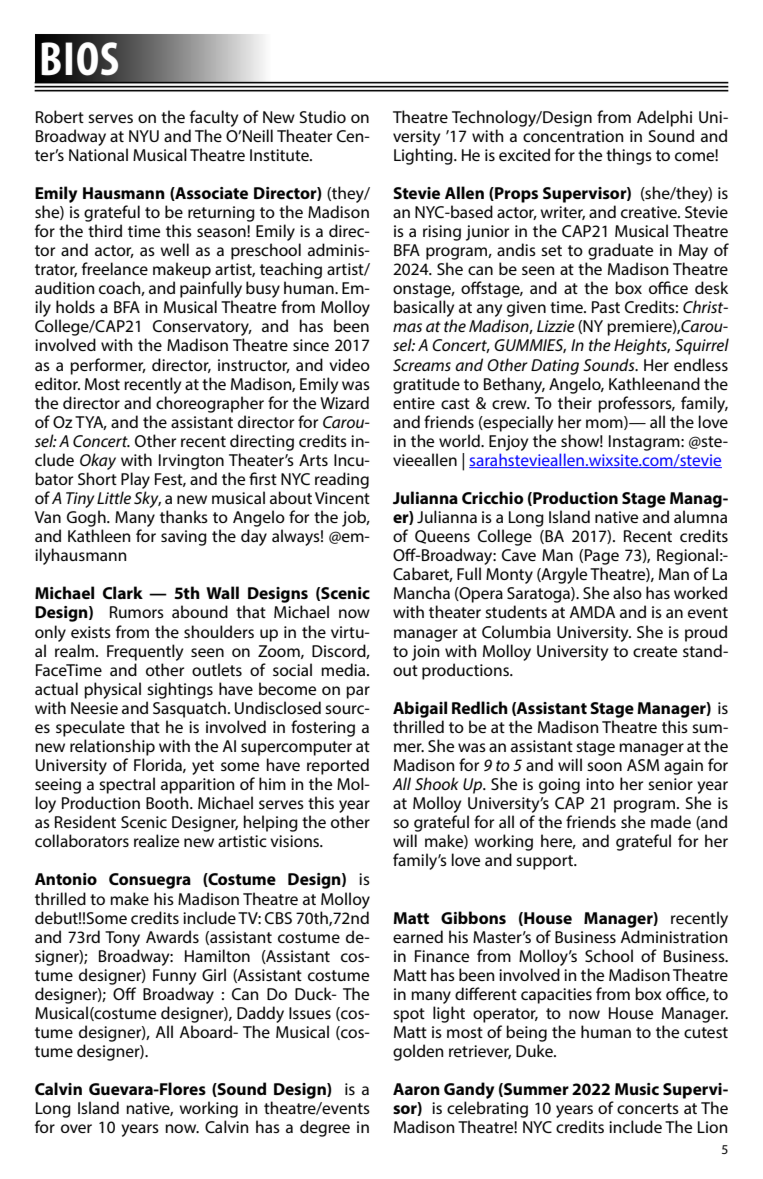 The height and width of the document is (1179, 763). What do you see at coordinates (426, 653) in the document?
I see `join` at bounding box center [426, 653].
